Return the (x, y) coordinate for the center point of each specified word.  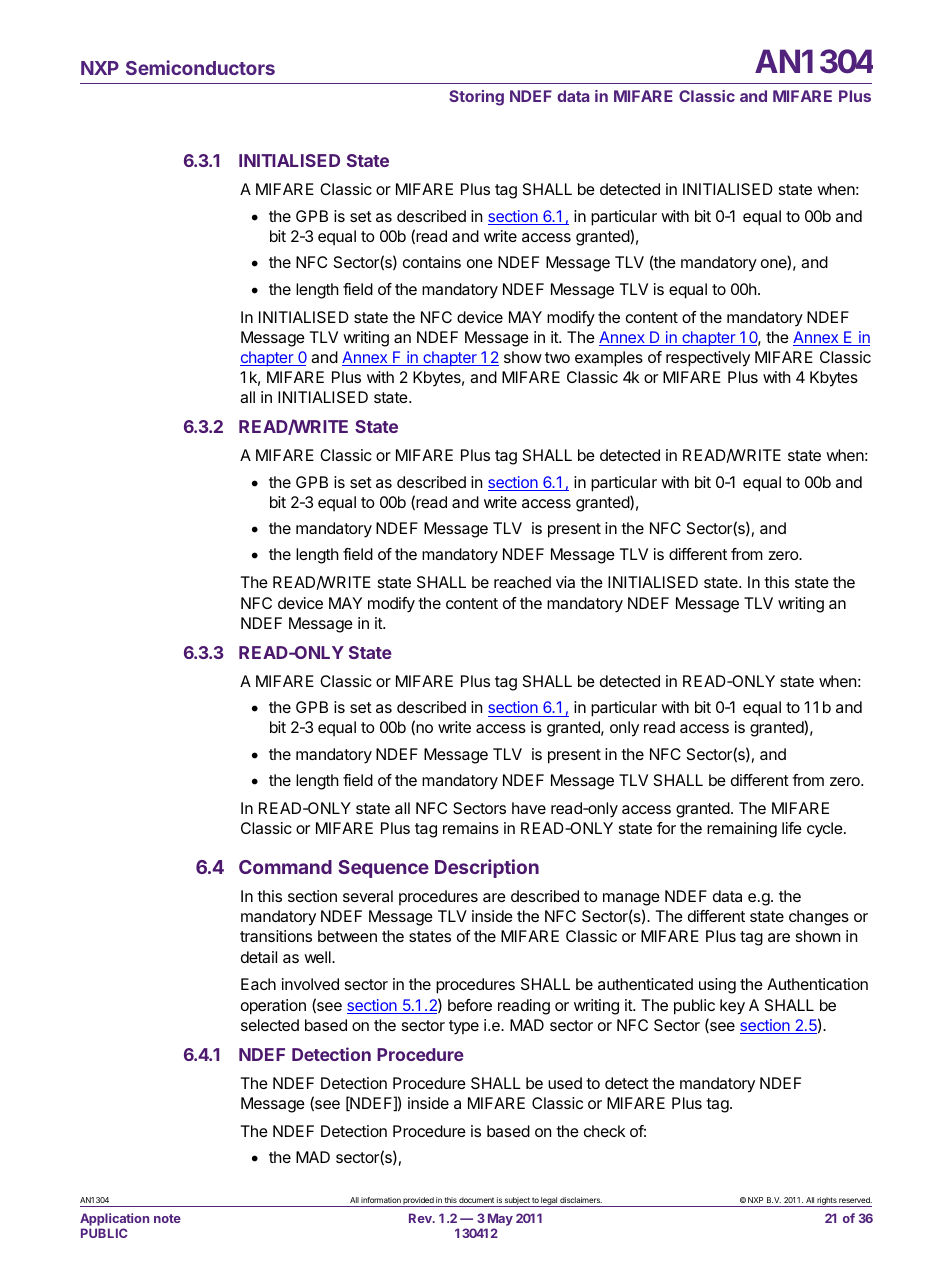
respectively (708, 359)
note (167, 1218)
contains (432, 262)
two (557, 357)
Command (285, 867)
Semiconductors (200, 67)
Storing (476, 98)
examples (609, 359)
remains (471, 828)
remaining (742, 830)
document (476, 1200)
